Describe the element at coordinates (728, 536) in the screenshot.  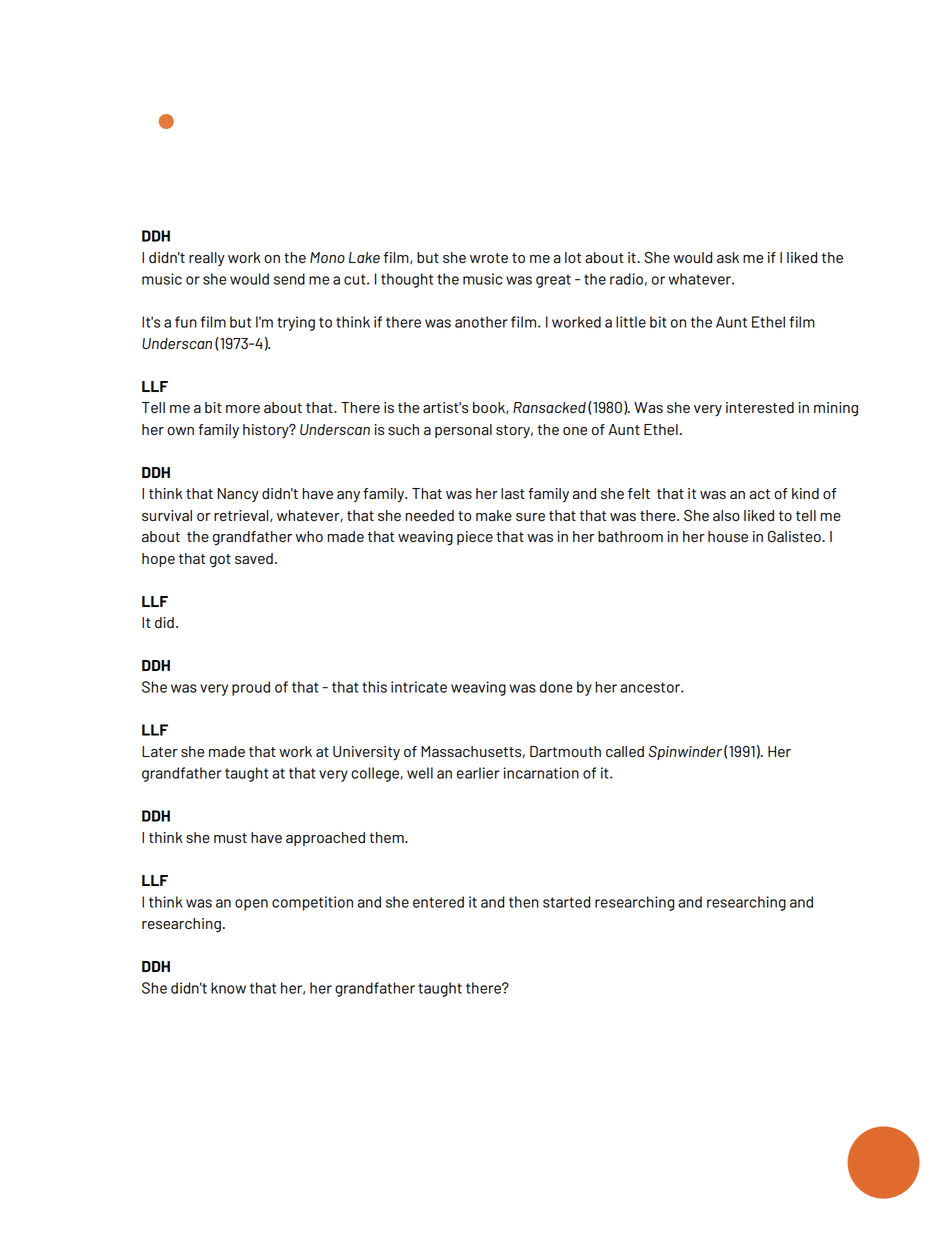
I see `house` at that location.
